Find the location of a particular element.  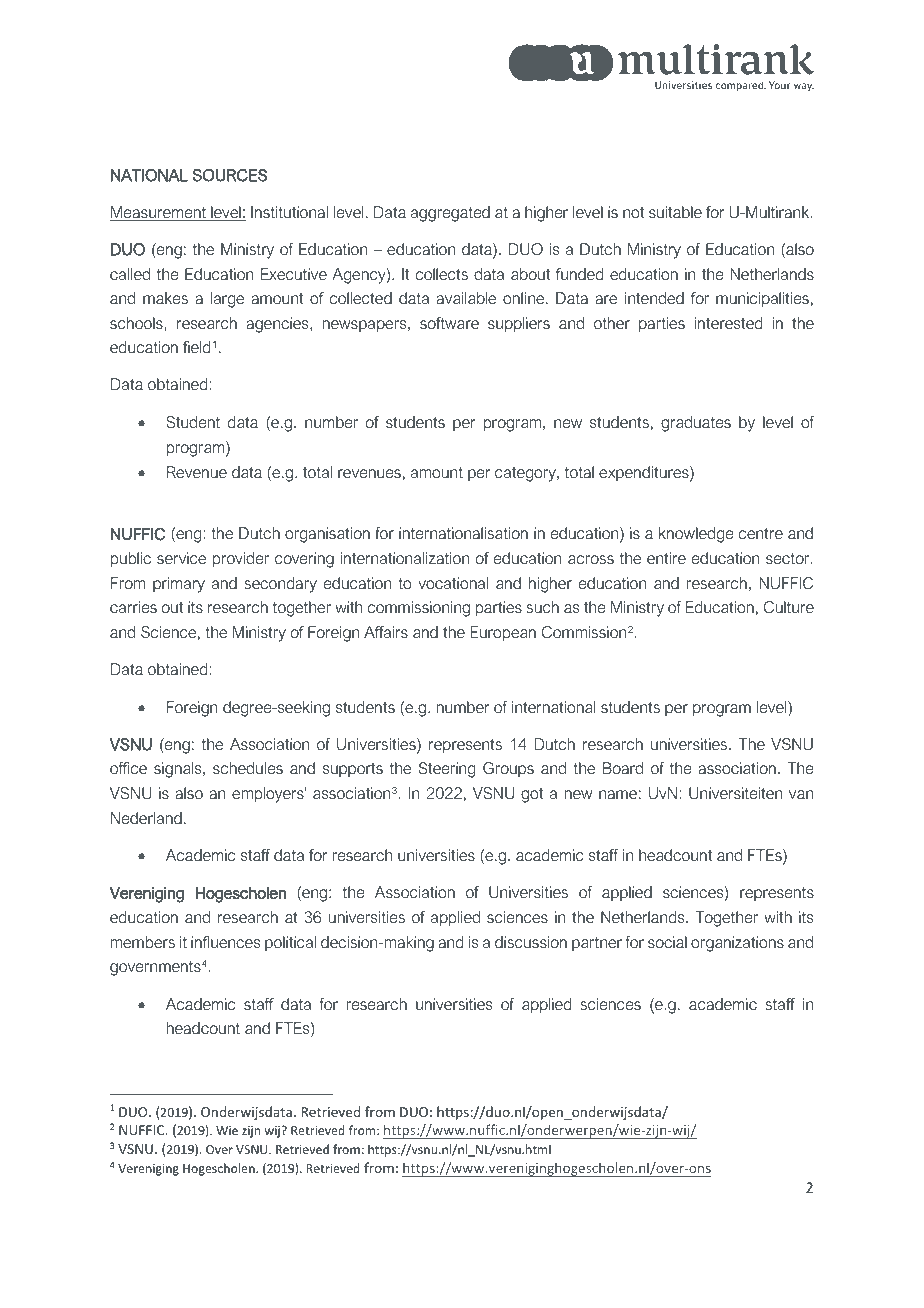

knowledge is located at coordinates (696, 535).
